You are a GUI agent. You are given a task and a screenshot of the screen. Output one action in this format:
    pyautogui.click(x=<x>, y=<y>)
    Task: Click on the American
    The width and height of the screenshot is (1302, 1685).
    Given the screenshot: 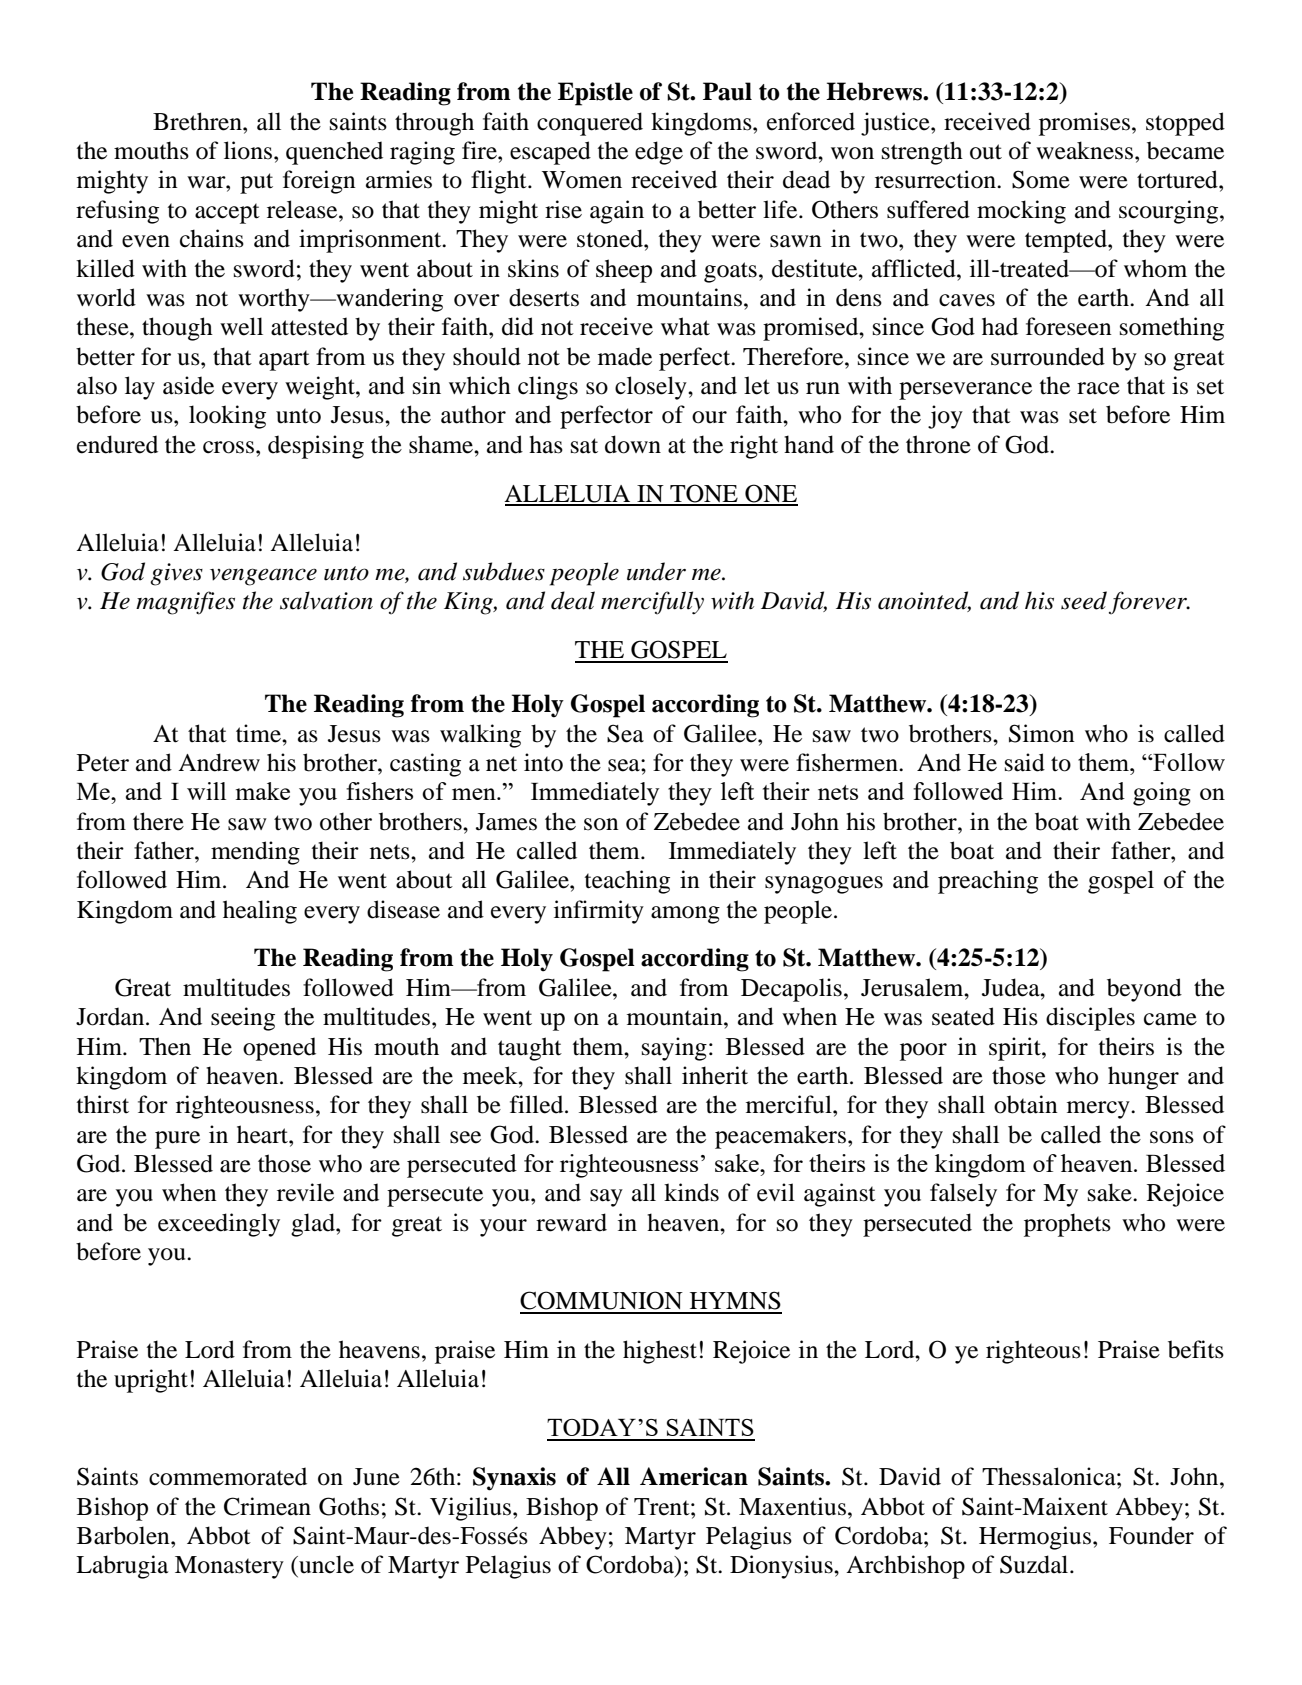 What is the action you would take?
    pyautogui.click(x=694, y=1476)
